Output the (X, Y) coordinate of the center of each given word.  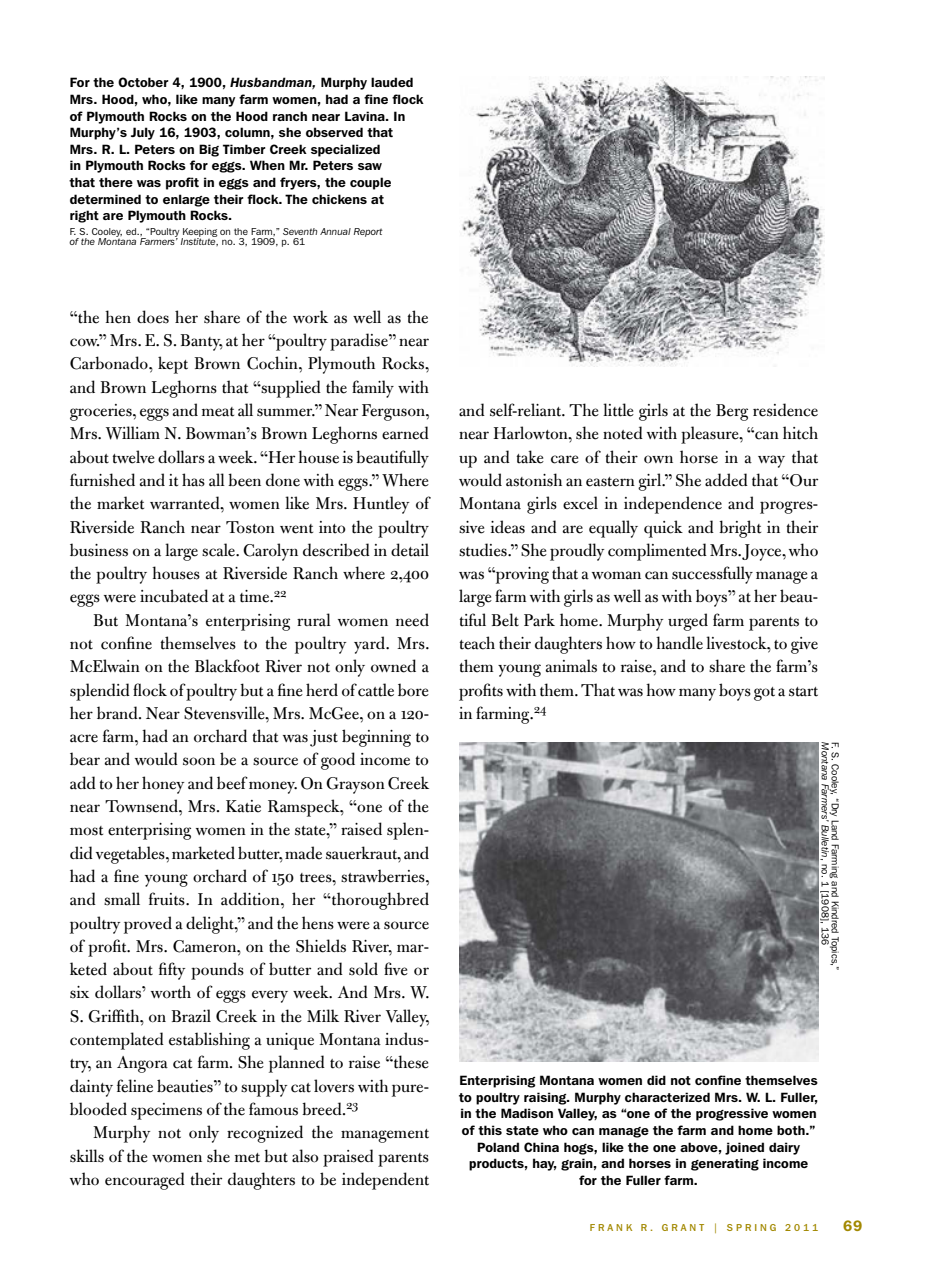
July (143, 133)
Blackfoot (227, 666)
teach (477, 643)
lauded (392, 82)
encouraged (145, 1181)
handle (679, 643)
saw (370, 166)
